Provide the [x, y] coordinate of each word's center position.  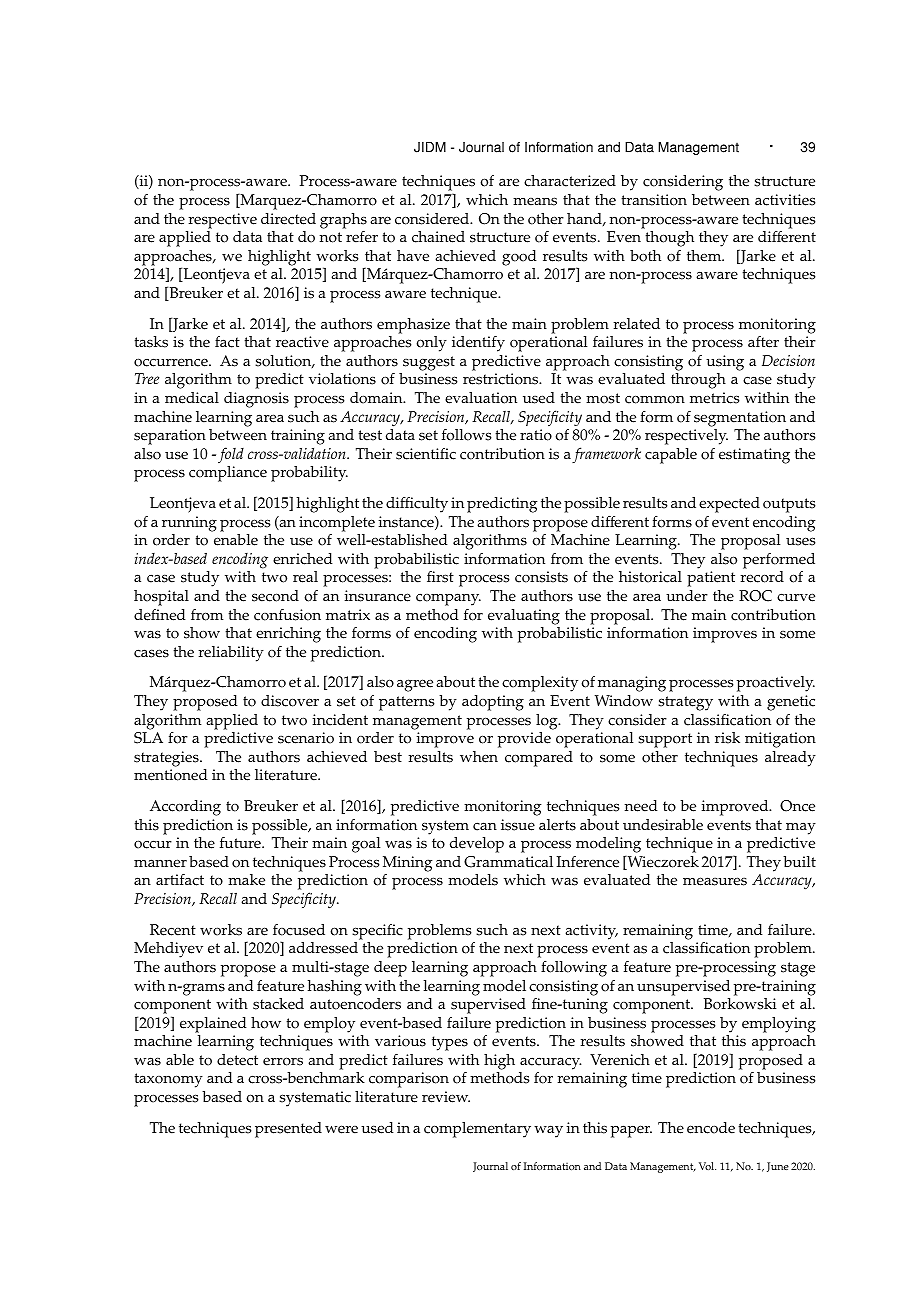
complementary [477, 1130]
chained [438, 237]
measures [715, 881]
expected [729, 505]
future [241, 843]
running [189, 524]
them [705, 256]
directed [288, 219]
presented [288, 1130]
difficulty [417, 504]
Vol [707, 1166]
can [485, 826]
